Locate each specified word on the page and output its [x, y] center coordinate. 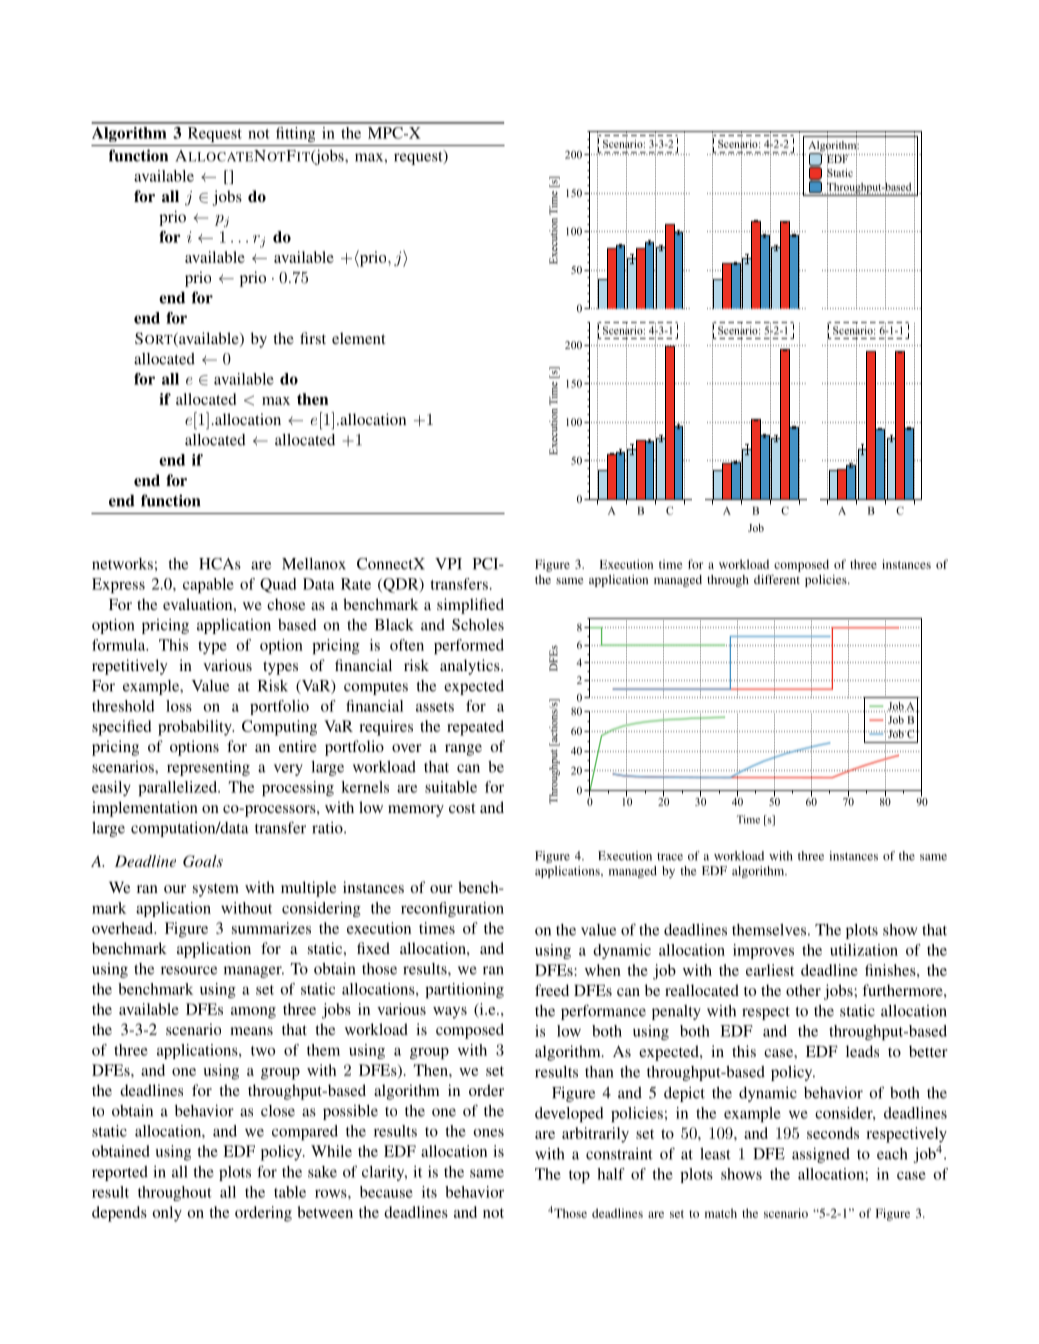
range [463, 750]
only [167, 1214]
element [358, 338]
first [313, 338]
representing [208, 768]
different [777, 579]
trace [670, 857]
